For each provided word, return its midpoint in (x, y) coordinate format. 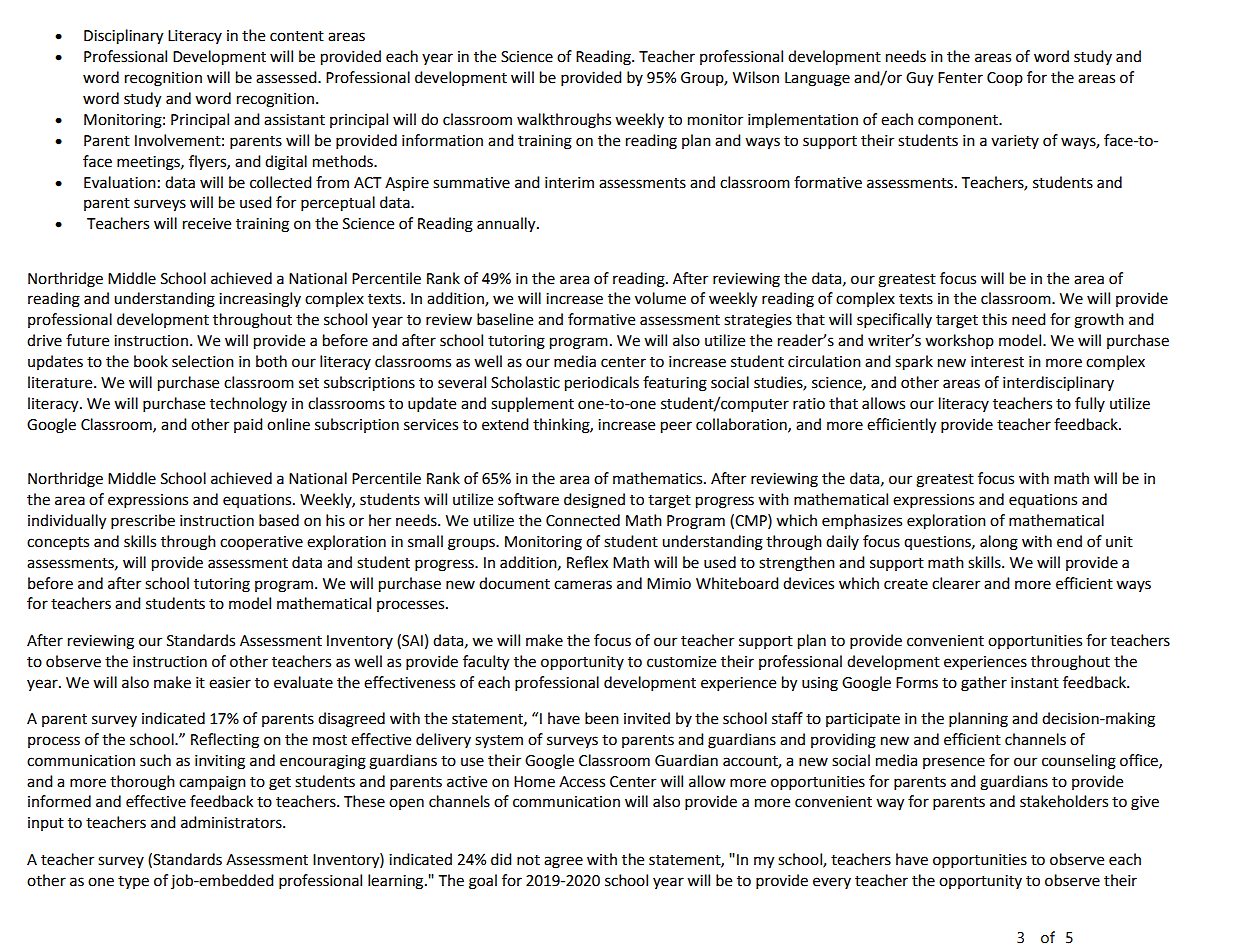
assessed (287, 77)
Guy (919, 79)
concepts (58, 544)
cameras (583, 585)
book (151, 361)
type (133, 882)
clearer (956, 583)
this (994, 319)
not (528, 860)
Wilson (756, 77)
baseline (505, 319)
